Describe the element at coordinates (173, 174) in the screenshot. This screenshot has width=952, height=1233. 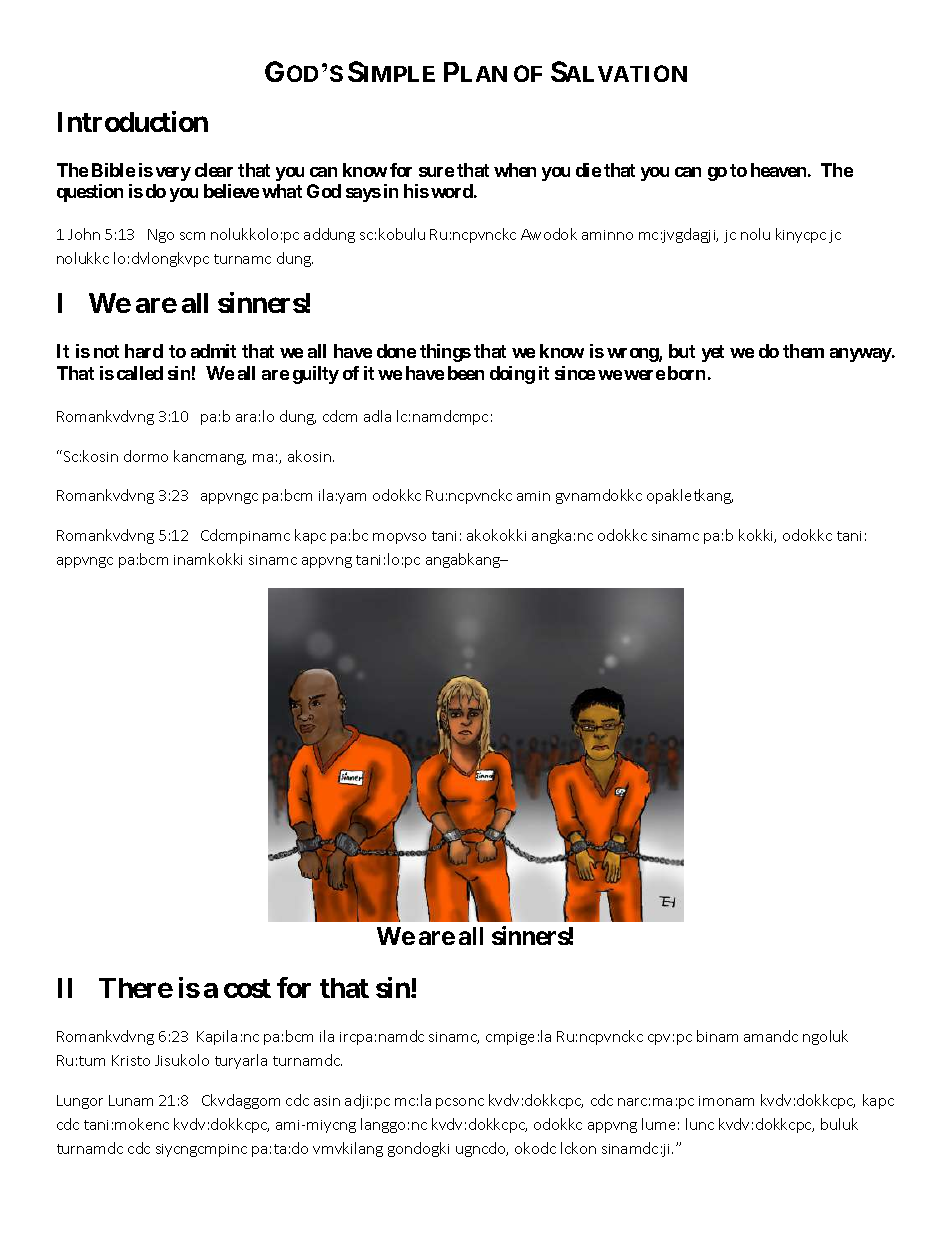
I see `very` at that location.
